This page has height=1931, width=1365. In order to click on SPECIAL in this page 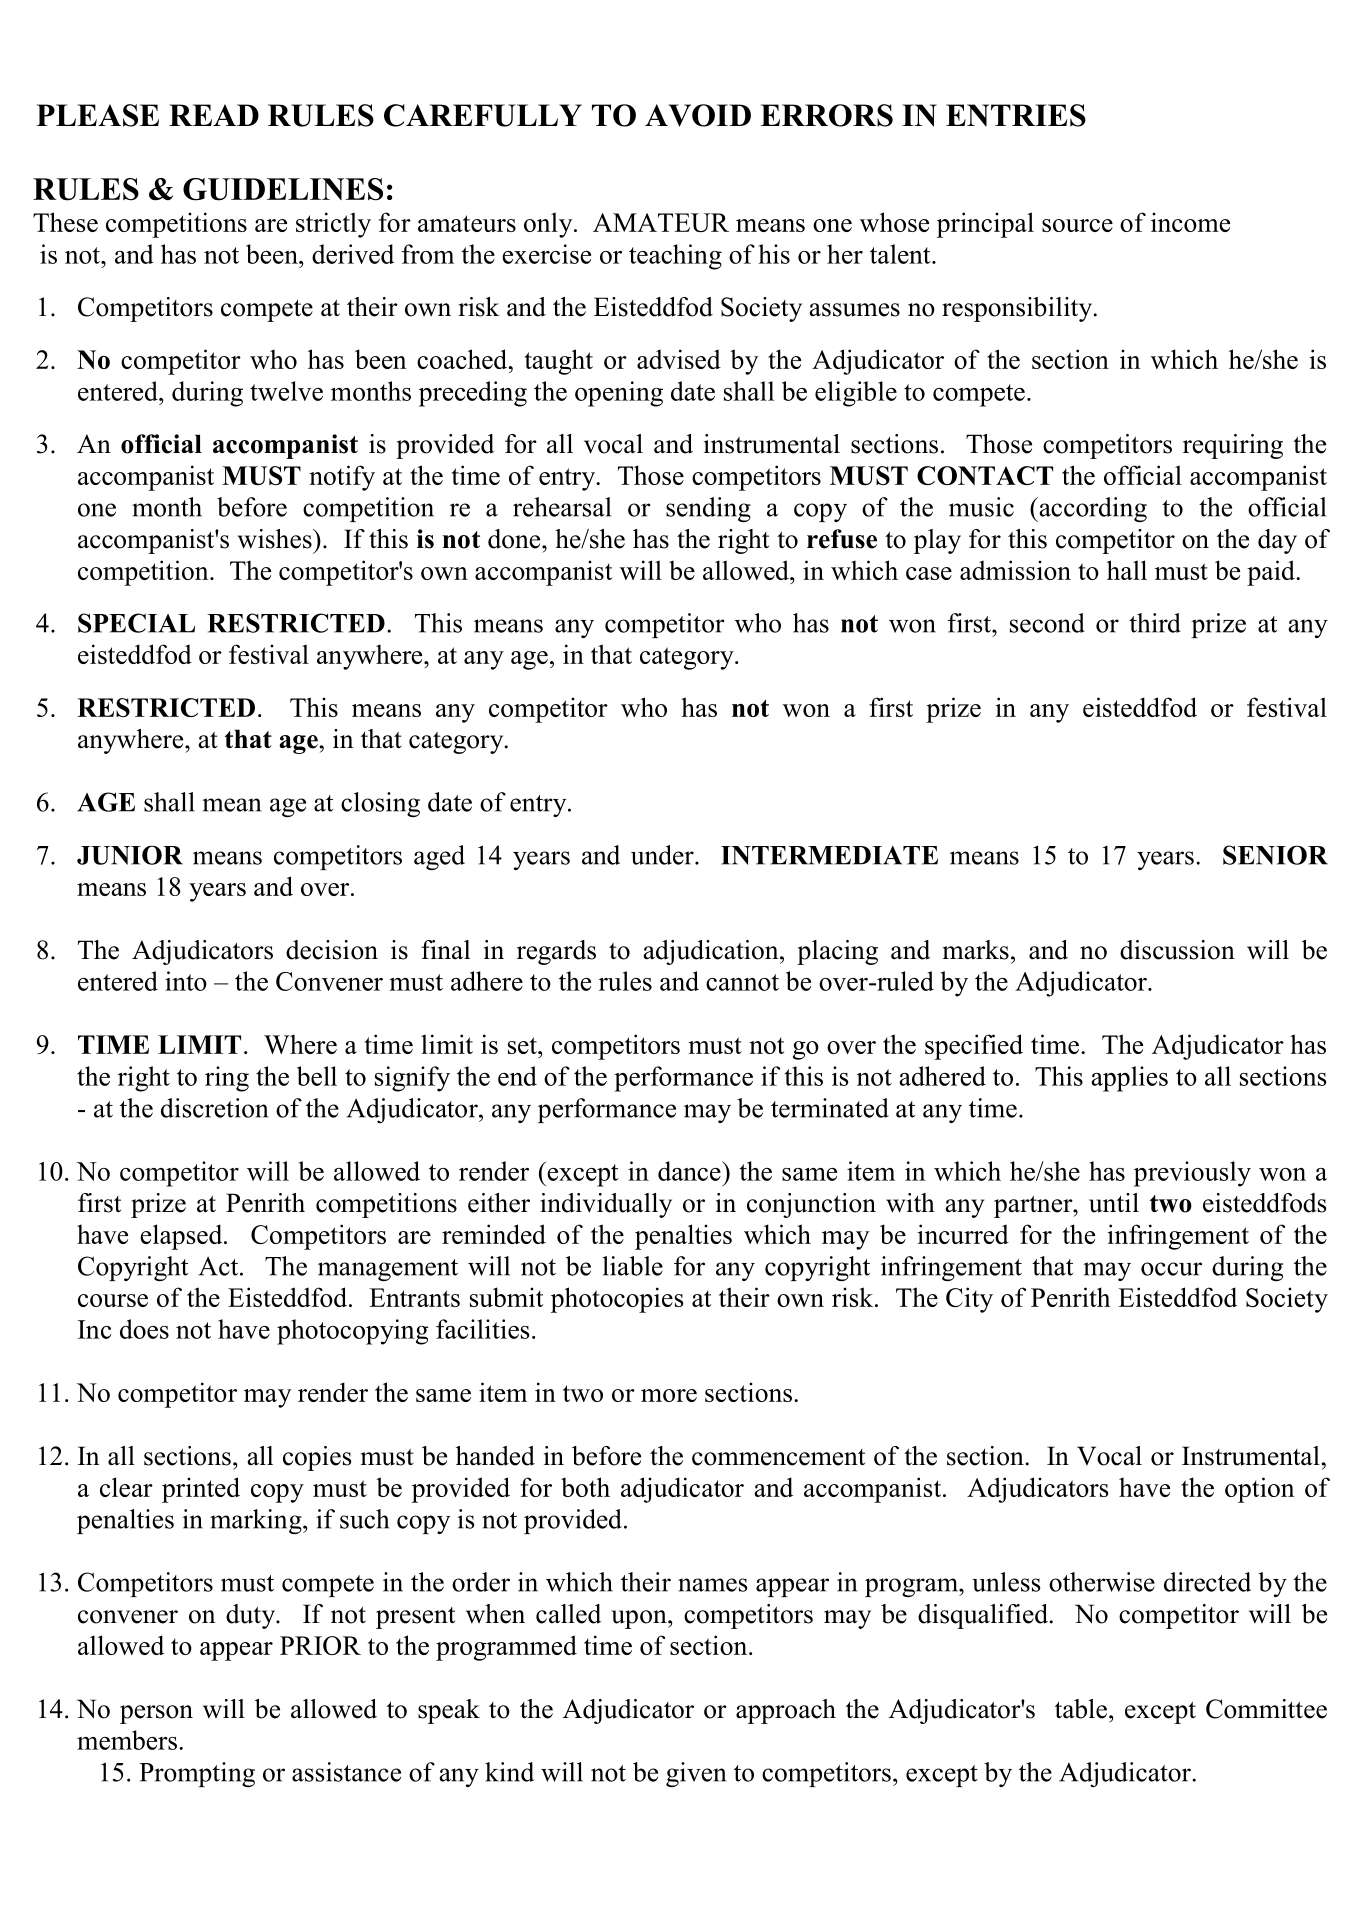, I will do `click(136, 623)`.
